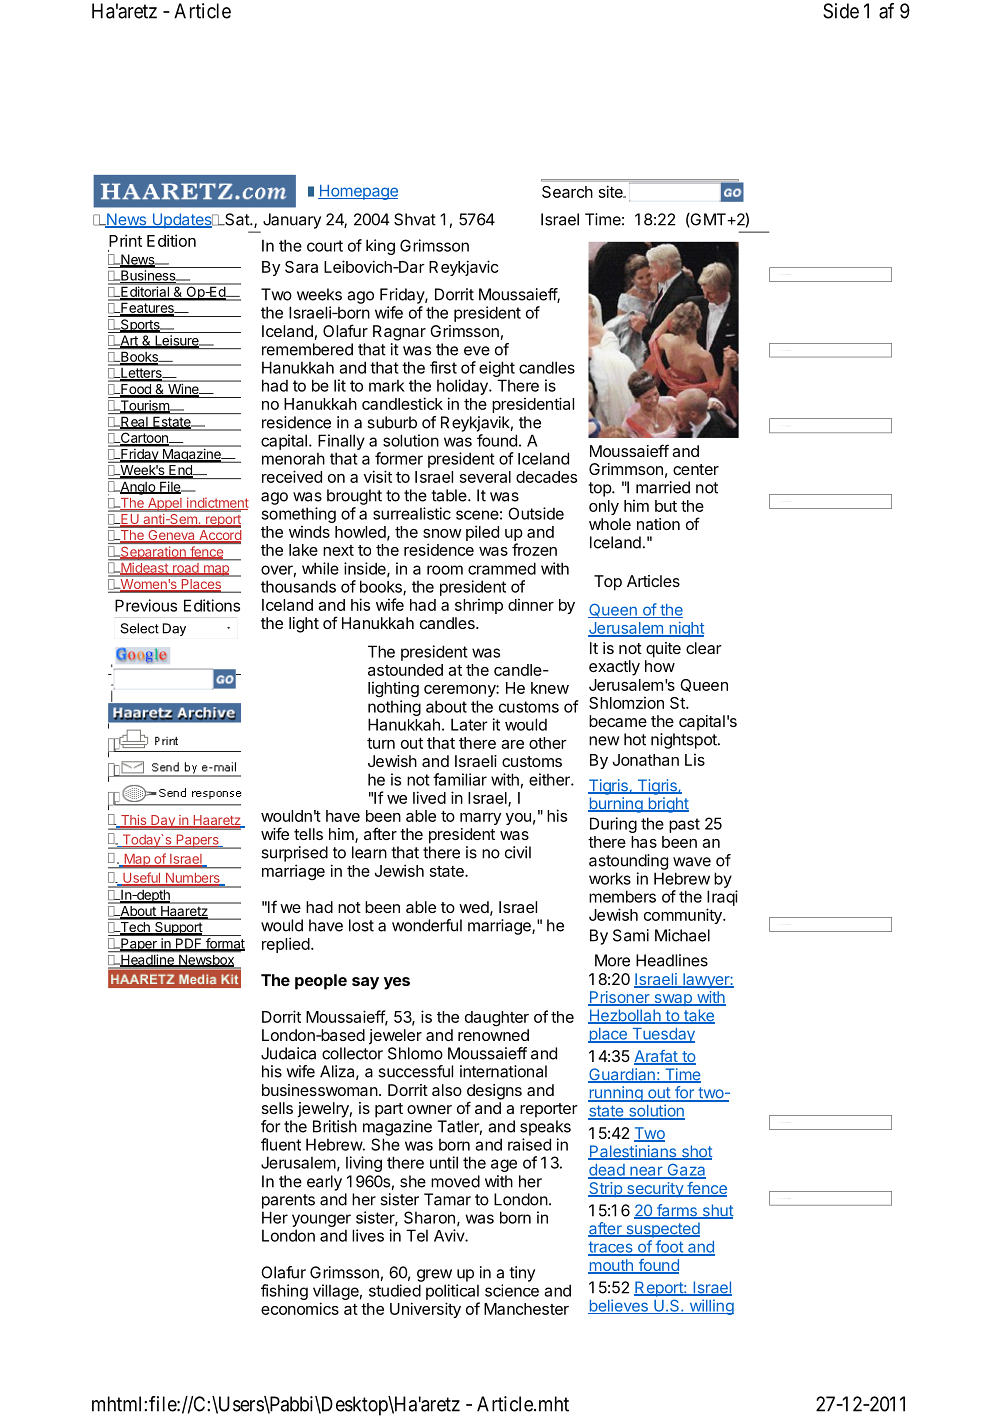  What do you see at coordinates (646, 760) in the screenshot?
I see `Jonathan` at bounding box center [646, 760].
